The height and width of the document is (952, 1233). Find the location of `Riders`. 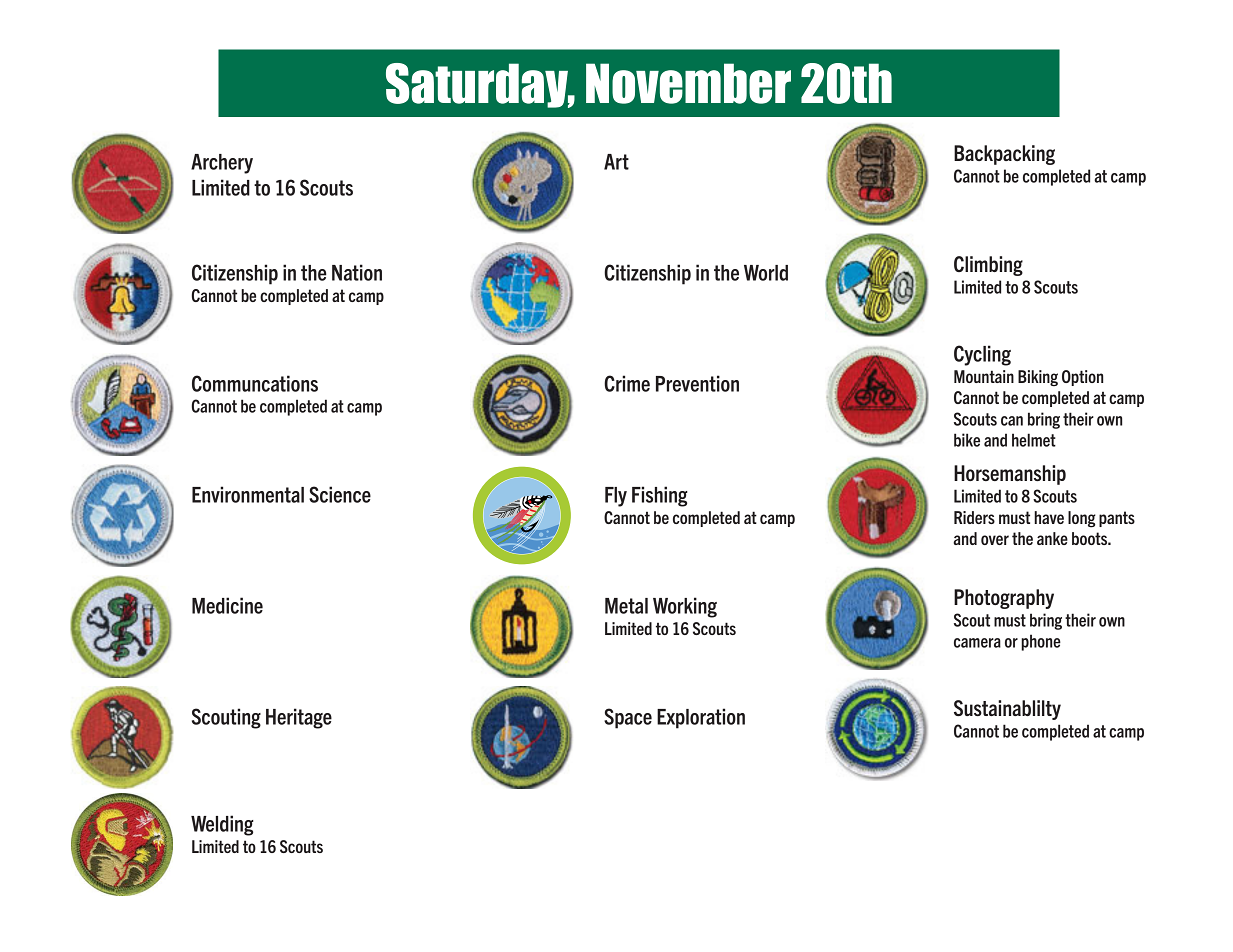

Riders is located at coordinates (974, 517).
